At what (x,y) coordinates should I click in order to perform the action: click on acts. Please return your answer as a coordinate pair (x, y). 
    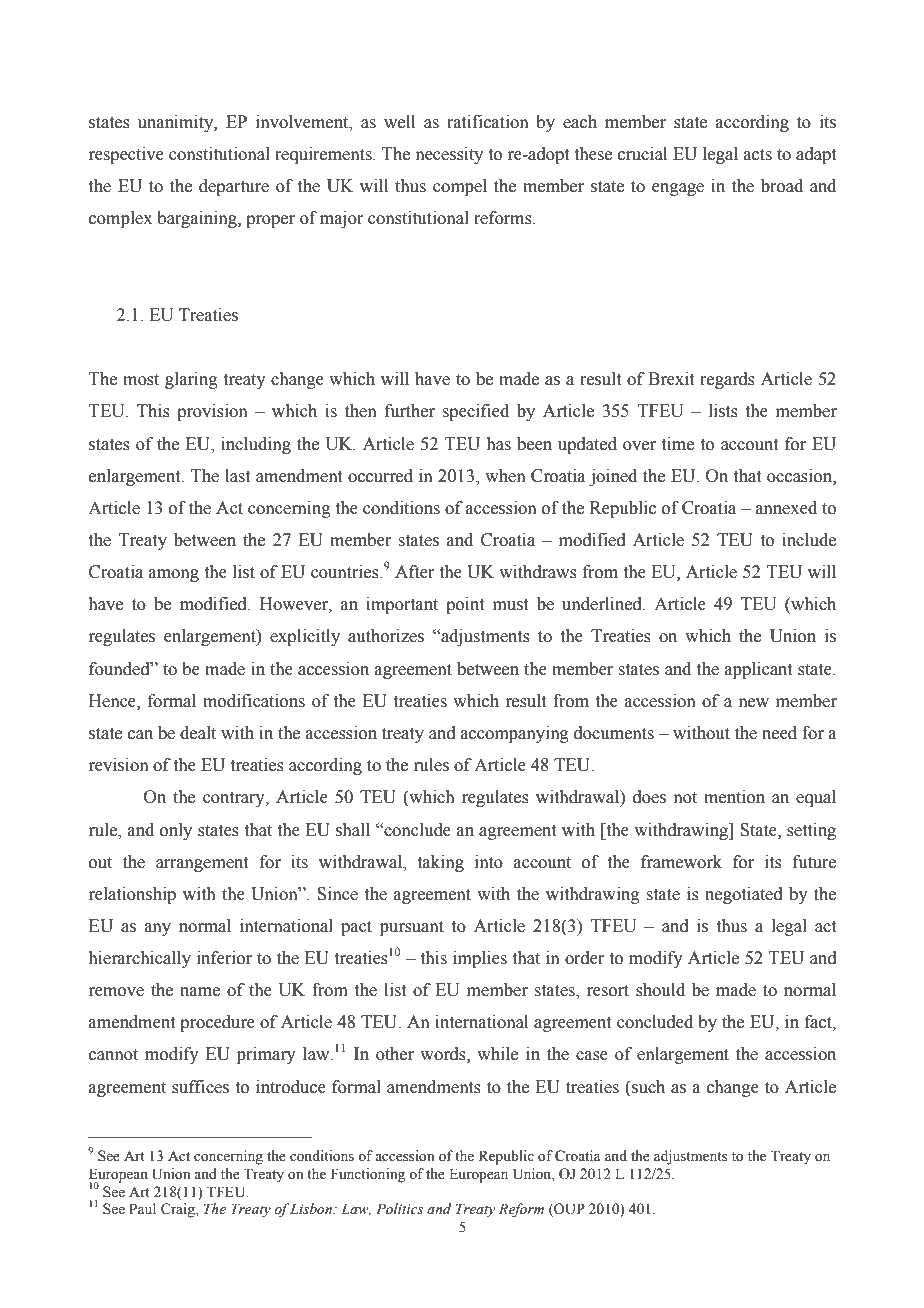
    Looking at the image, I should click on (758, 155).
